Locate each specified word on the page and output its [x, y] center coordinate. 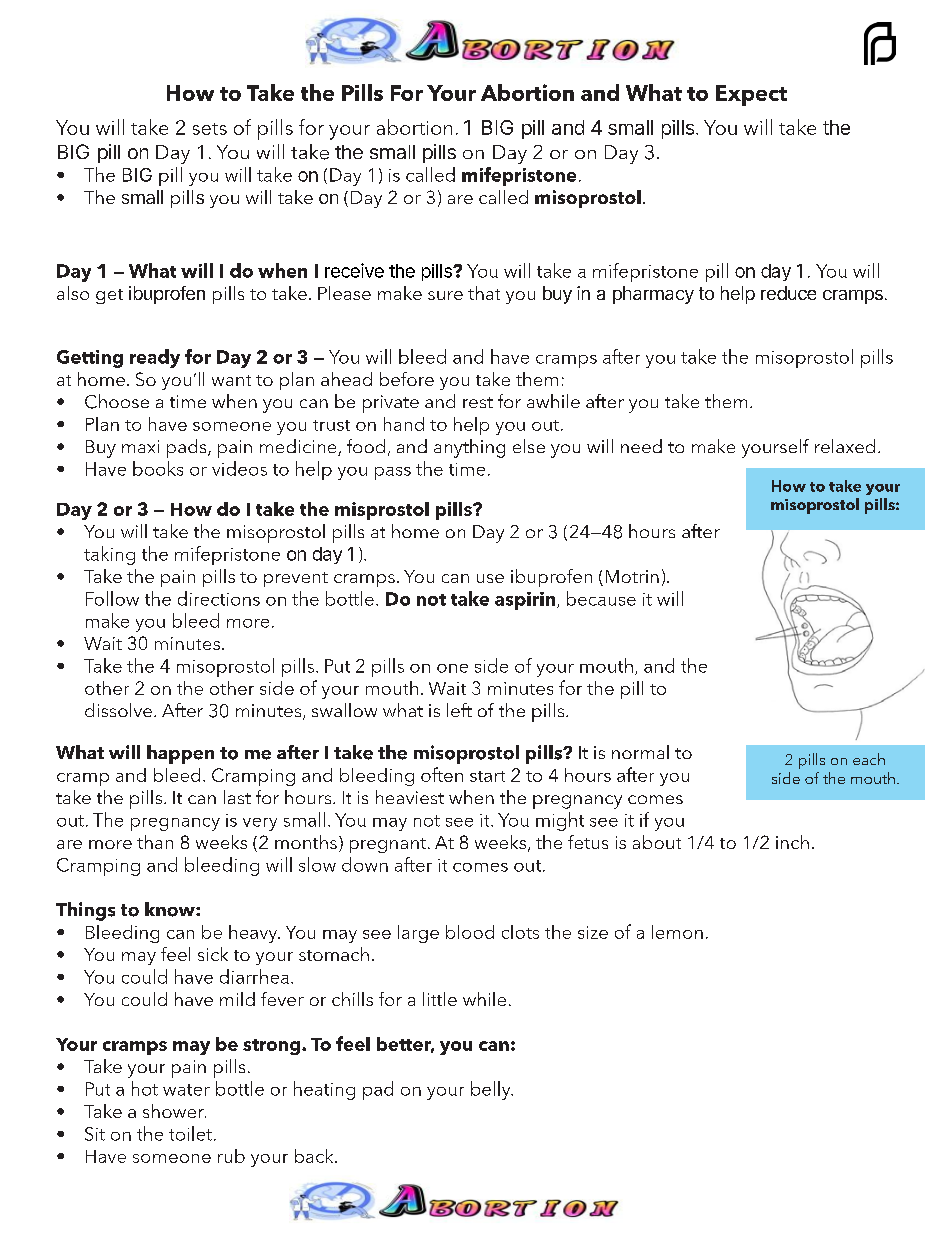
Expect [751, 95]
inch [792, 842]
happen [180, 754]
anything [469, 448]
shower [174, 1111]
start [487, 776]
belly [492, 1090]
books [158, 468]
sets [210, 129]
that [484, 293]
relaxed [845, 446]
